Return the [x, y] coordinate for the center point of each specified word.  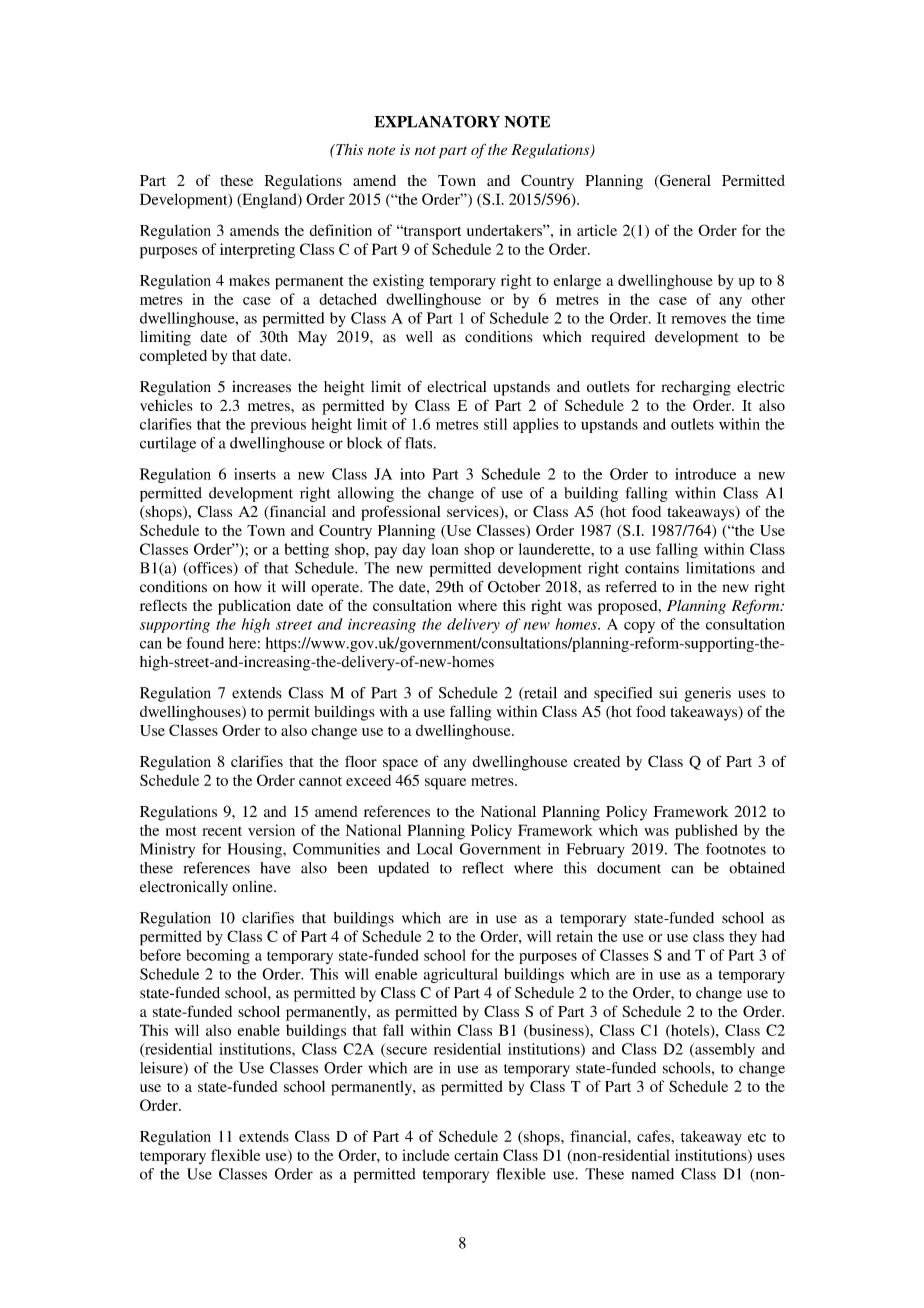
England [269, 201]
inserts [255, 474]
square [445, 784]
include [426, 1155]
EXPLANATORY [437, 121]
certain [476, 1155]
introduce [705, 474]
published [706, 832]
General [684, 181]
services [474, 513]
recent [222, 831]
